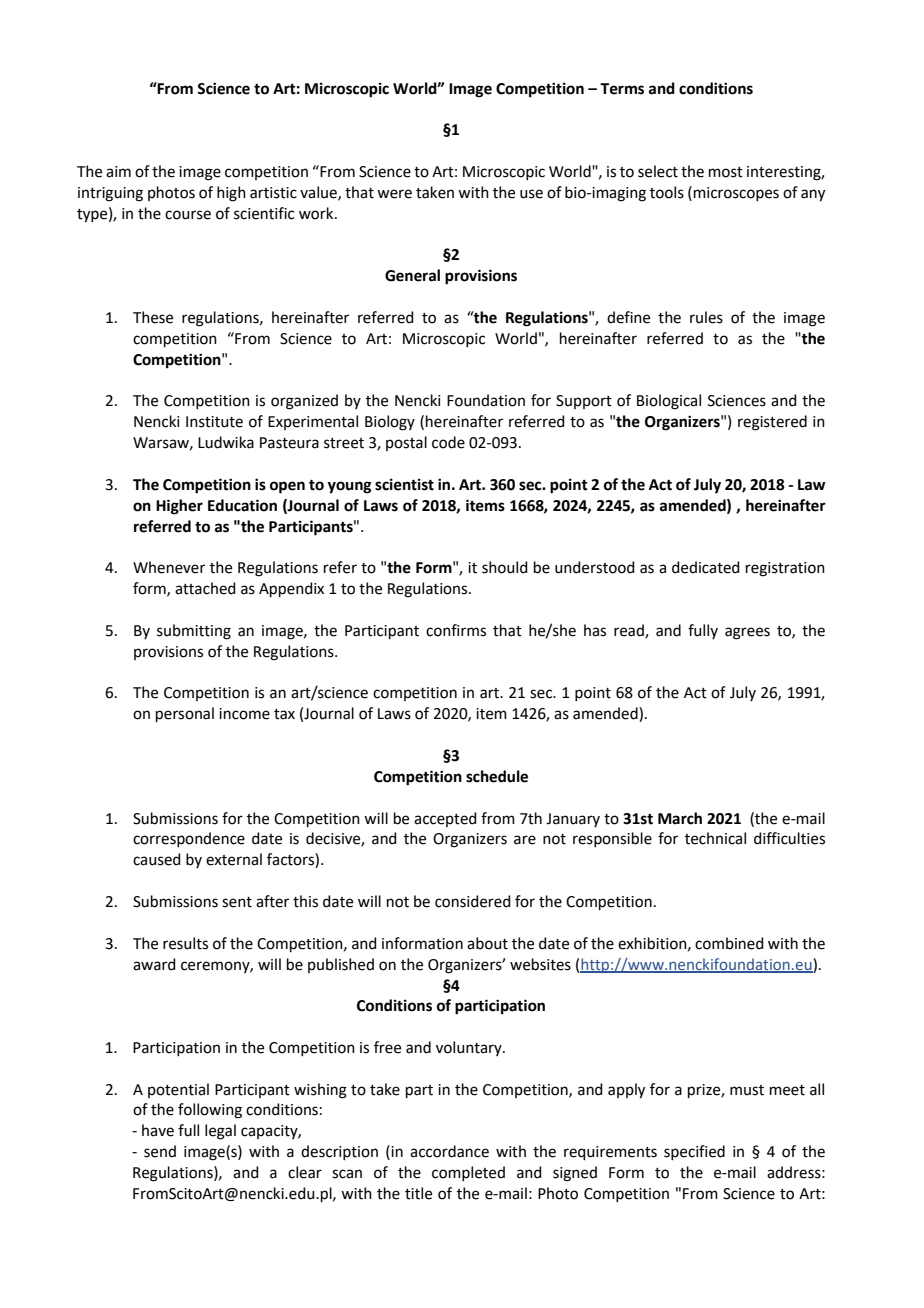 The height and width of the image is (1308, 924). Describe the element at coordinates (189, 839) in the image. I see `correspondence` at that location.
